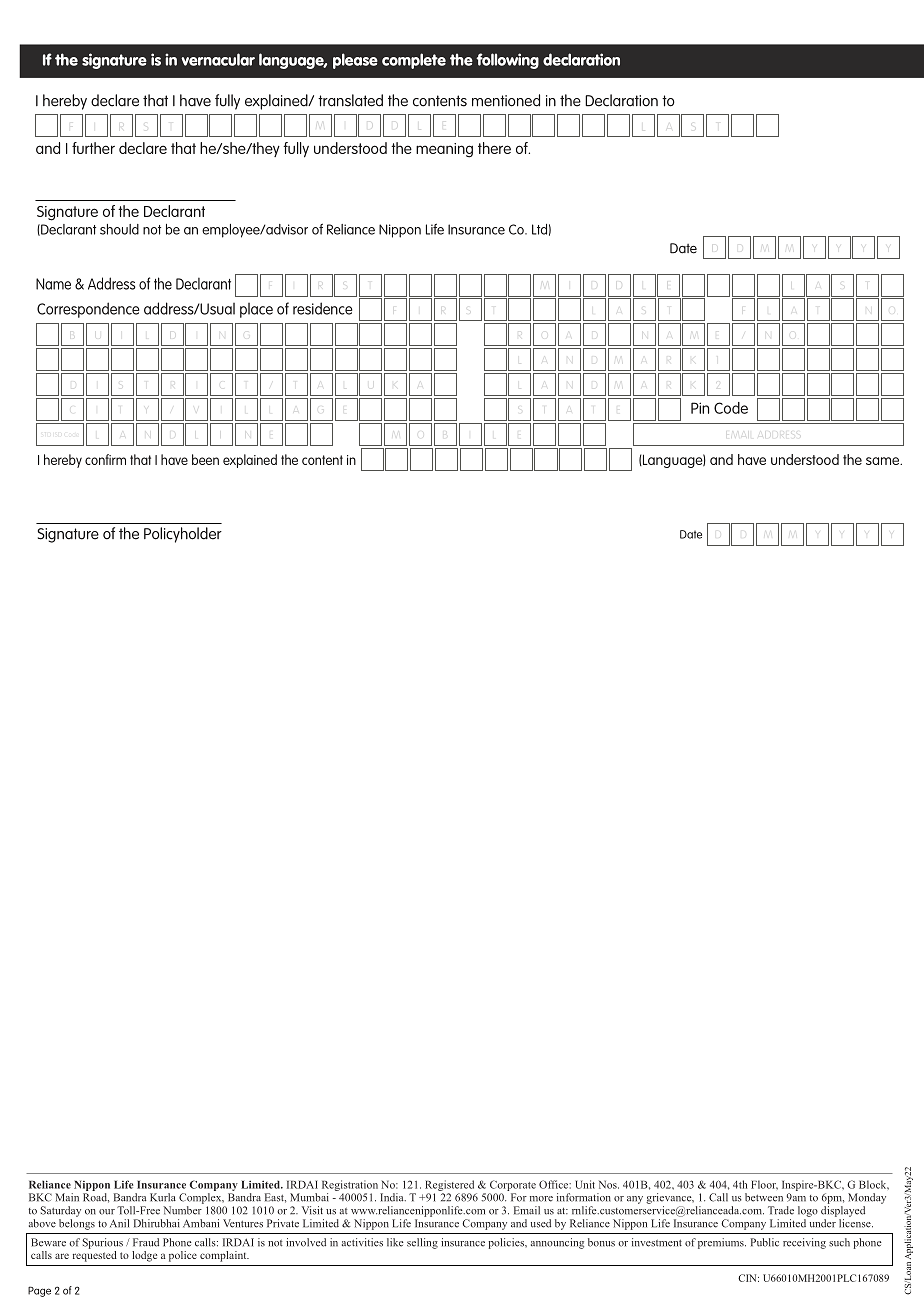  What do you see at coordinates (96, 1198) in the screenshot?
I see `Road` at bounding box center [96, 1198].
